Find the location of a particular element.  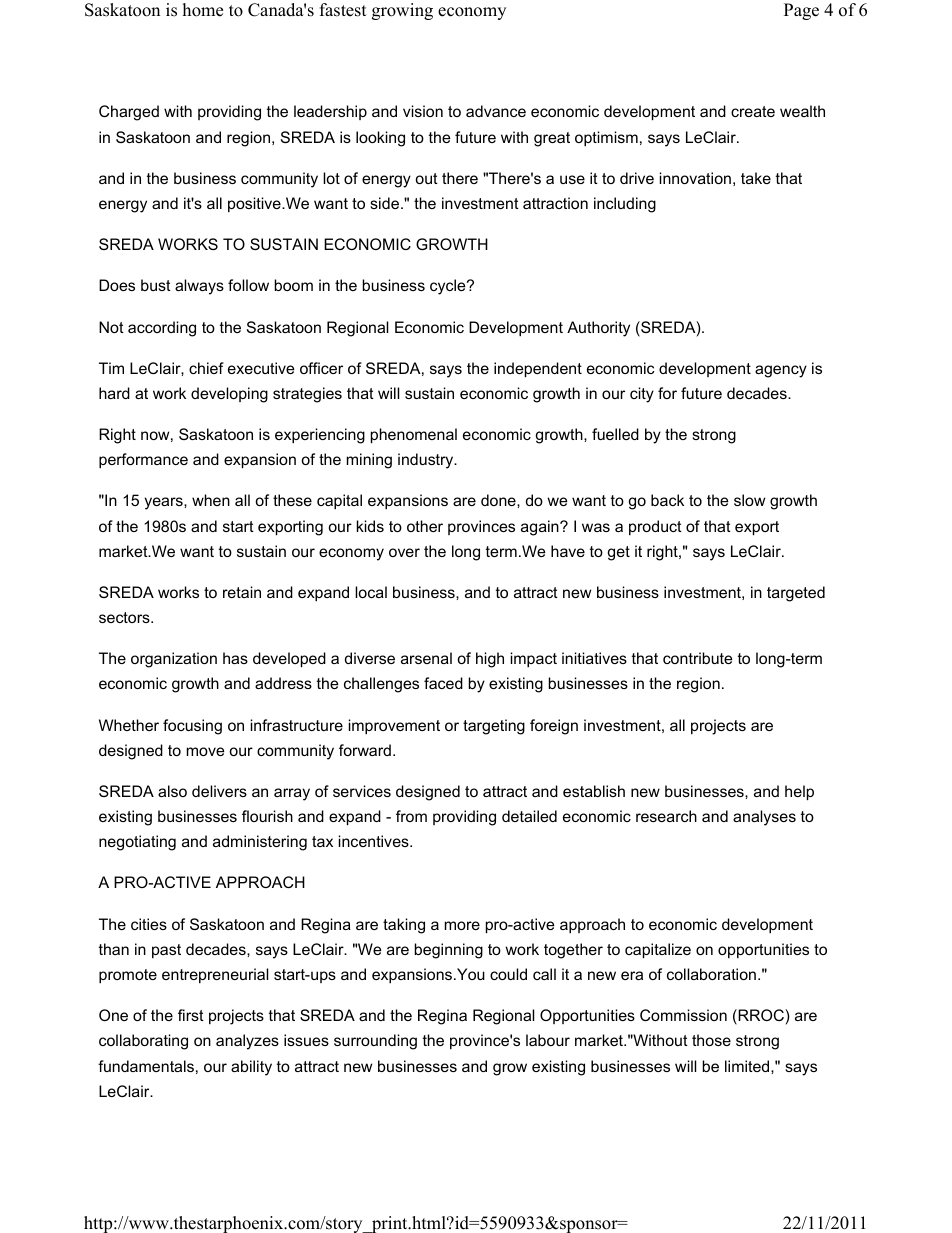

slow is located at coordinates (749, 500).
